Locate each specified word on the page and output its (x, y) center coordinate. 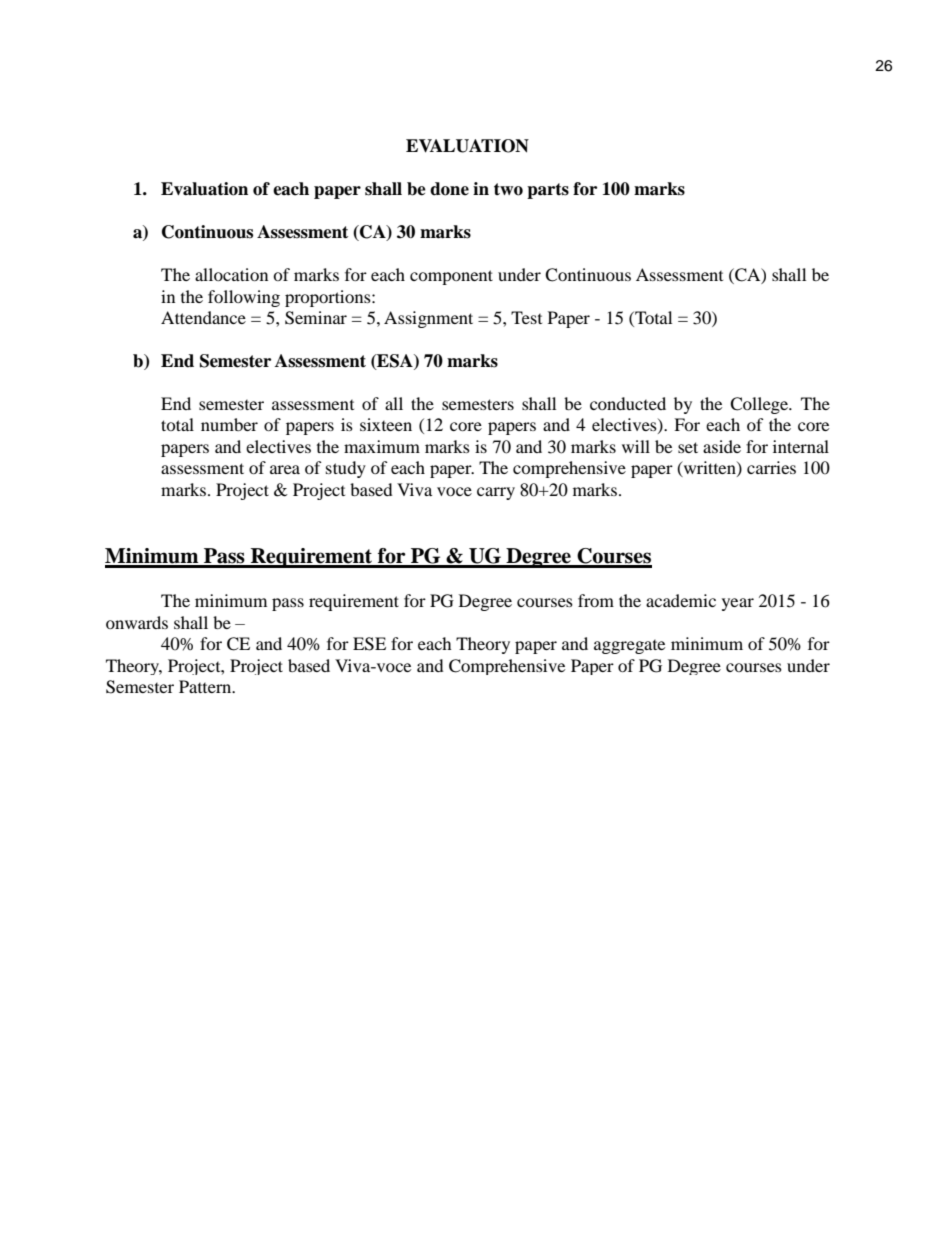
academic (681, 600)
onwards (137, 622)
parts (548, 191)
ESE (369, 644)
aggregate (629, 647)
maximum (382, 446)
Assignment (428, 319)
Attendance (203, 317)
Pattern (206, 686)
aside (722, 446)
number (229, 424)
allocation (231, 274)
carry (496, 493)
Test (526, 317)
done (449, 189)
